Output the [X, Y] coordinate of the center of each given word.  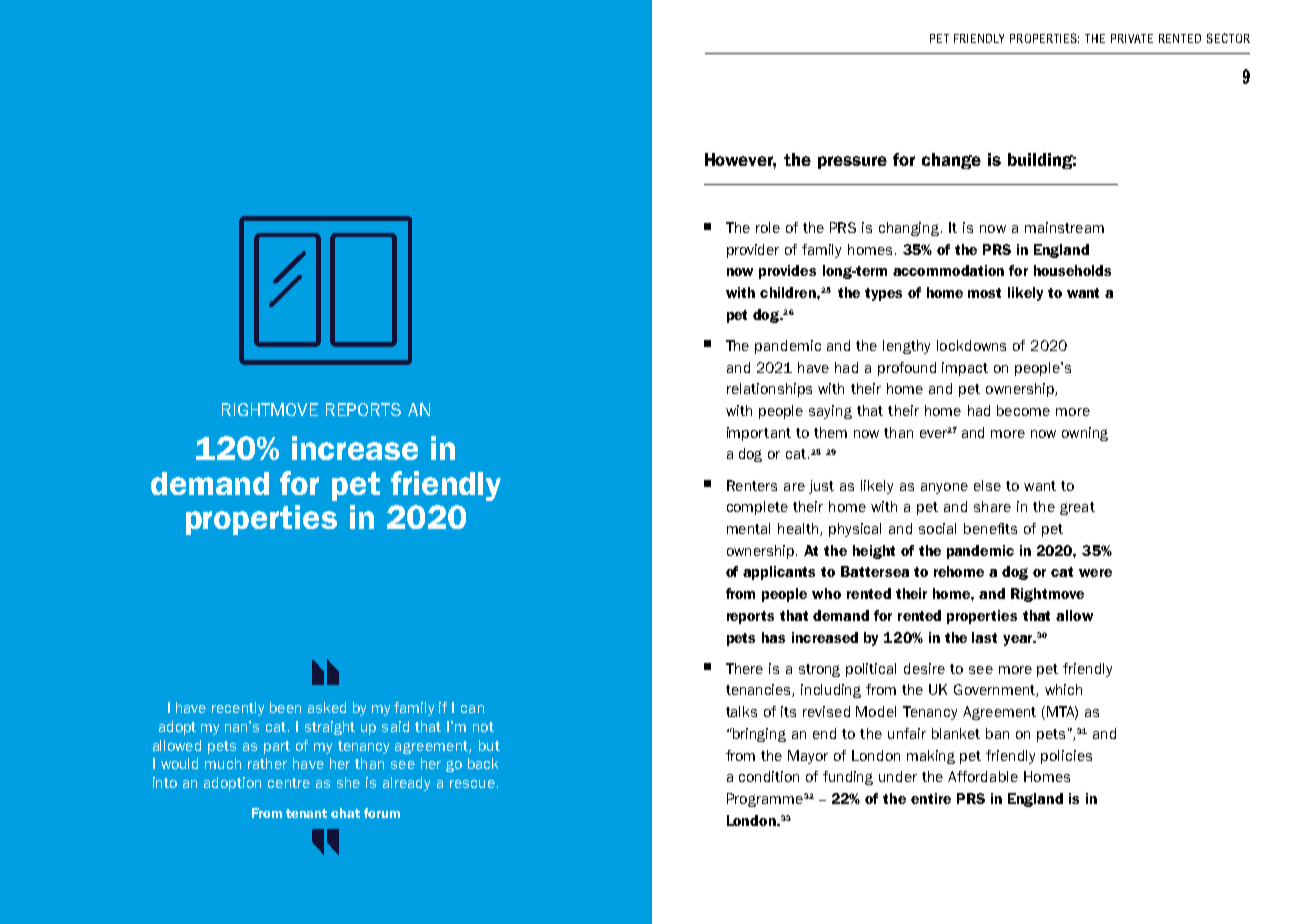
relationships [769, 390]
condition [769, 776]
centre [289, 783]
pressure [852, 162]
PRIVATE [1132, 38]
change [951, 161]
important [759, 434]
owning [1085, 434]
